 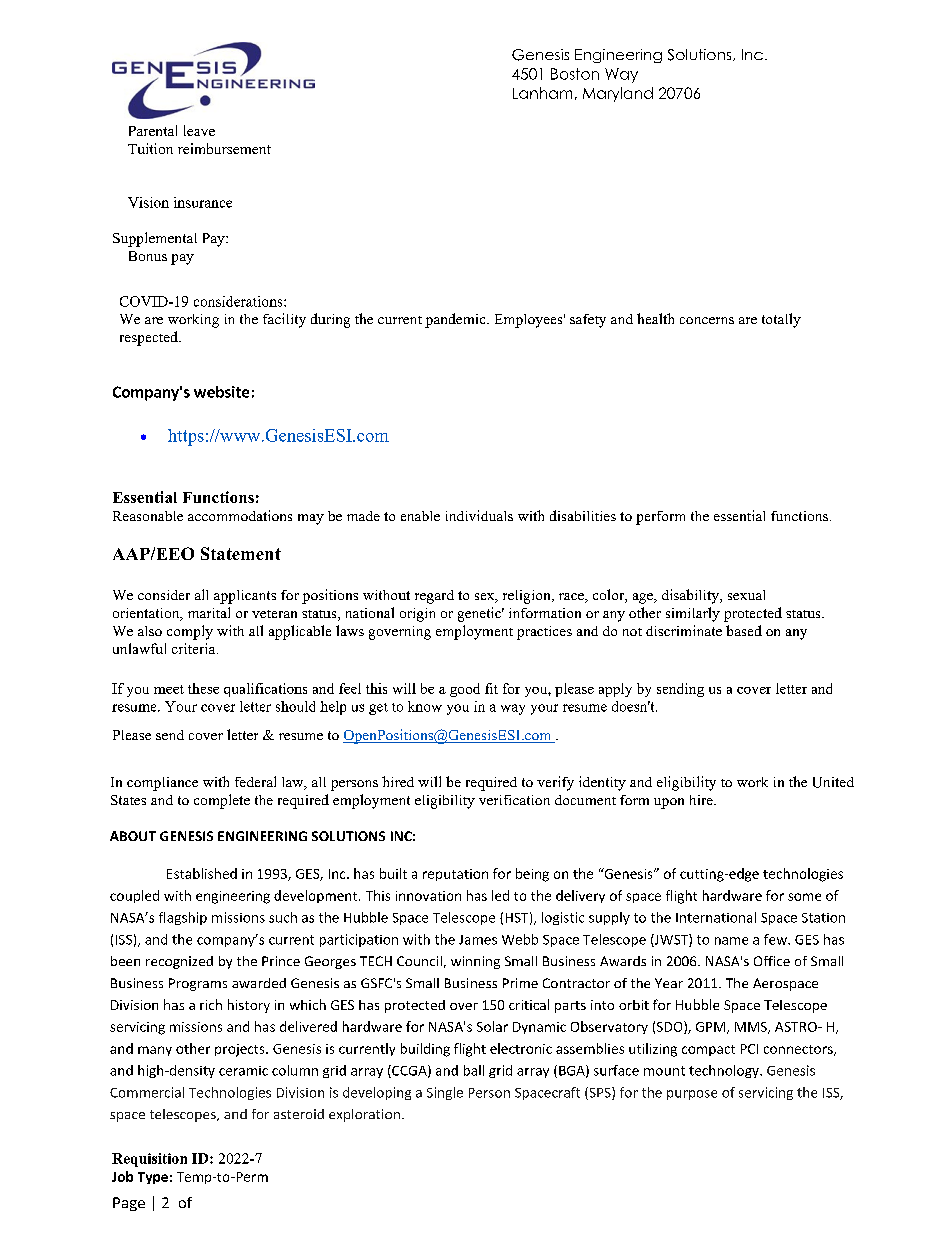 I want to click on leave, so click(x=199, y=130).
